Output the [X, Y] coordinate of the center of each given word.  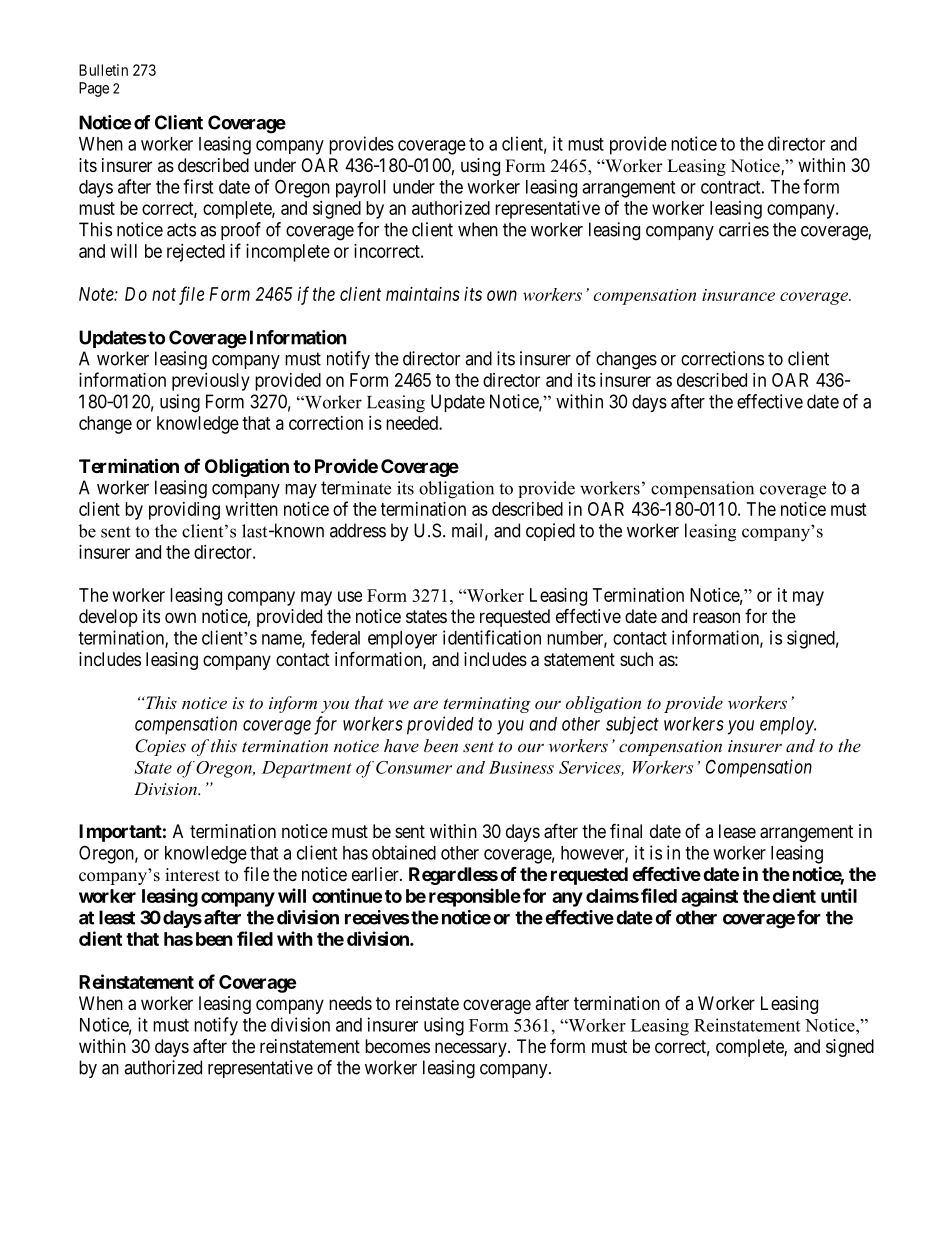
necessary [472, 1049]
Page [94, 89]
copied [550, 532]
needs [350, 1003]
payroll [361, 189]
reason [716, 618]
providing [184, 511]
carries [744, 229]
